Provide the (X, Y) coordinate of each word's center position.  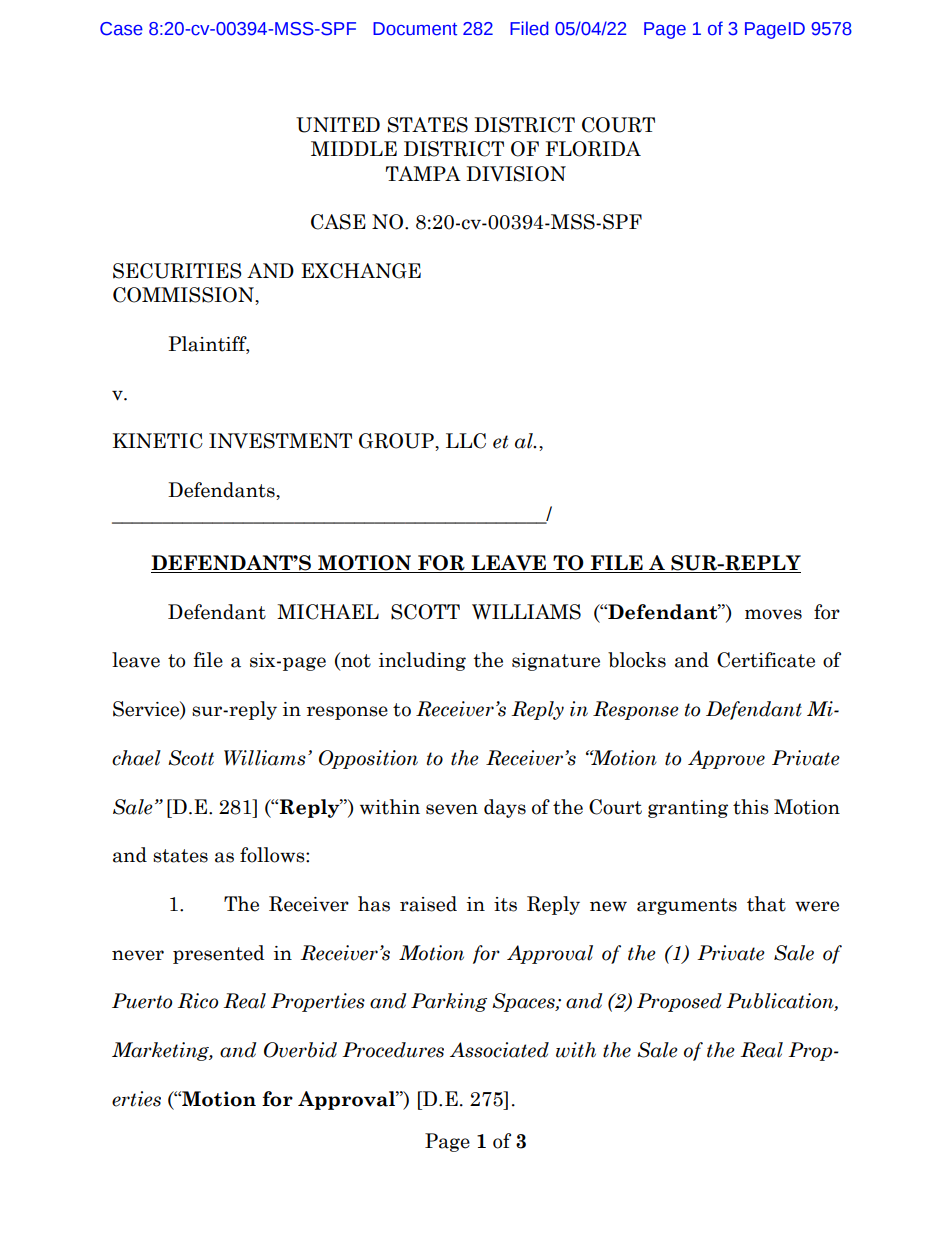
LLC (466, 441)
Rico (197, 1001)
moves (773, 614)
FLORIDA (593, 149)
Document (415, 29)
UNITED (338, 125)
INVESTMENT (280, 441)
